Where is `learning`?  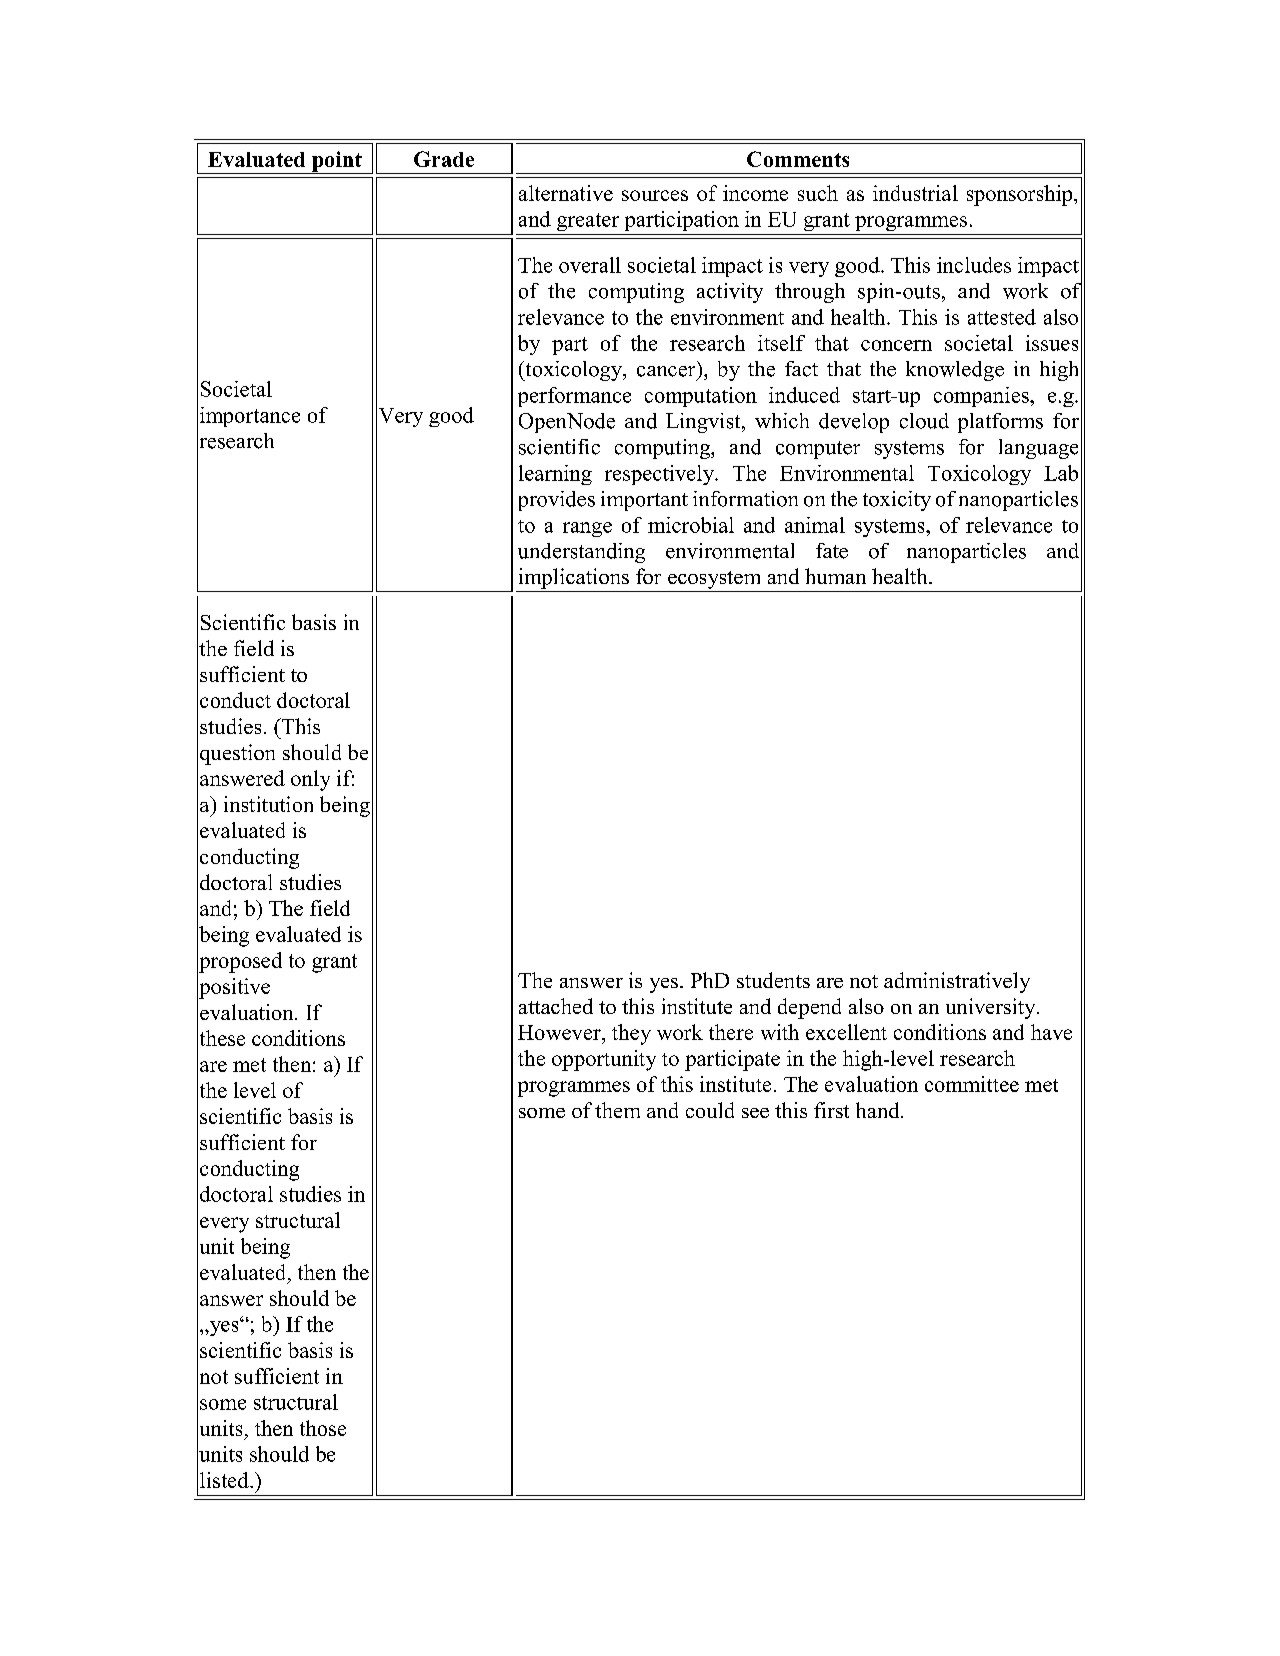 learning is located at coordinates (555, 475).
